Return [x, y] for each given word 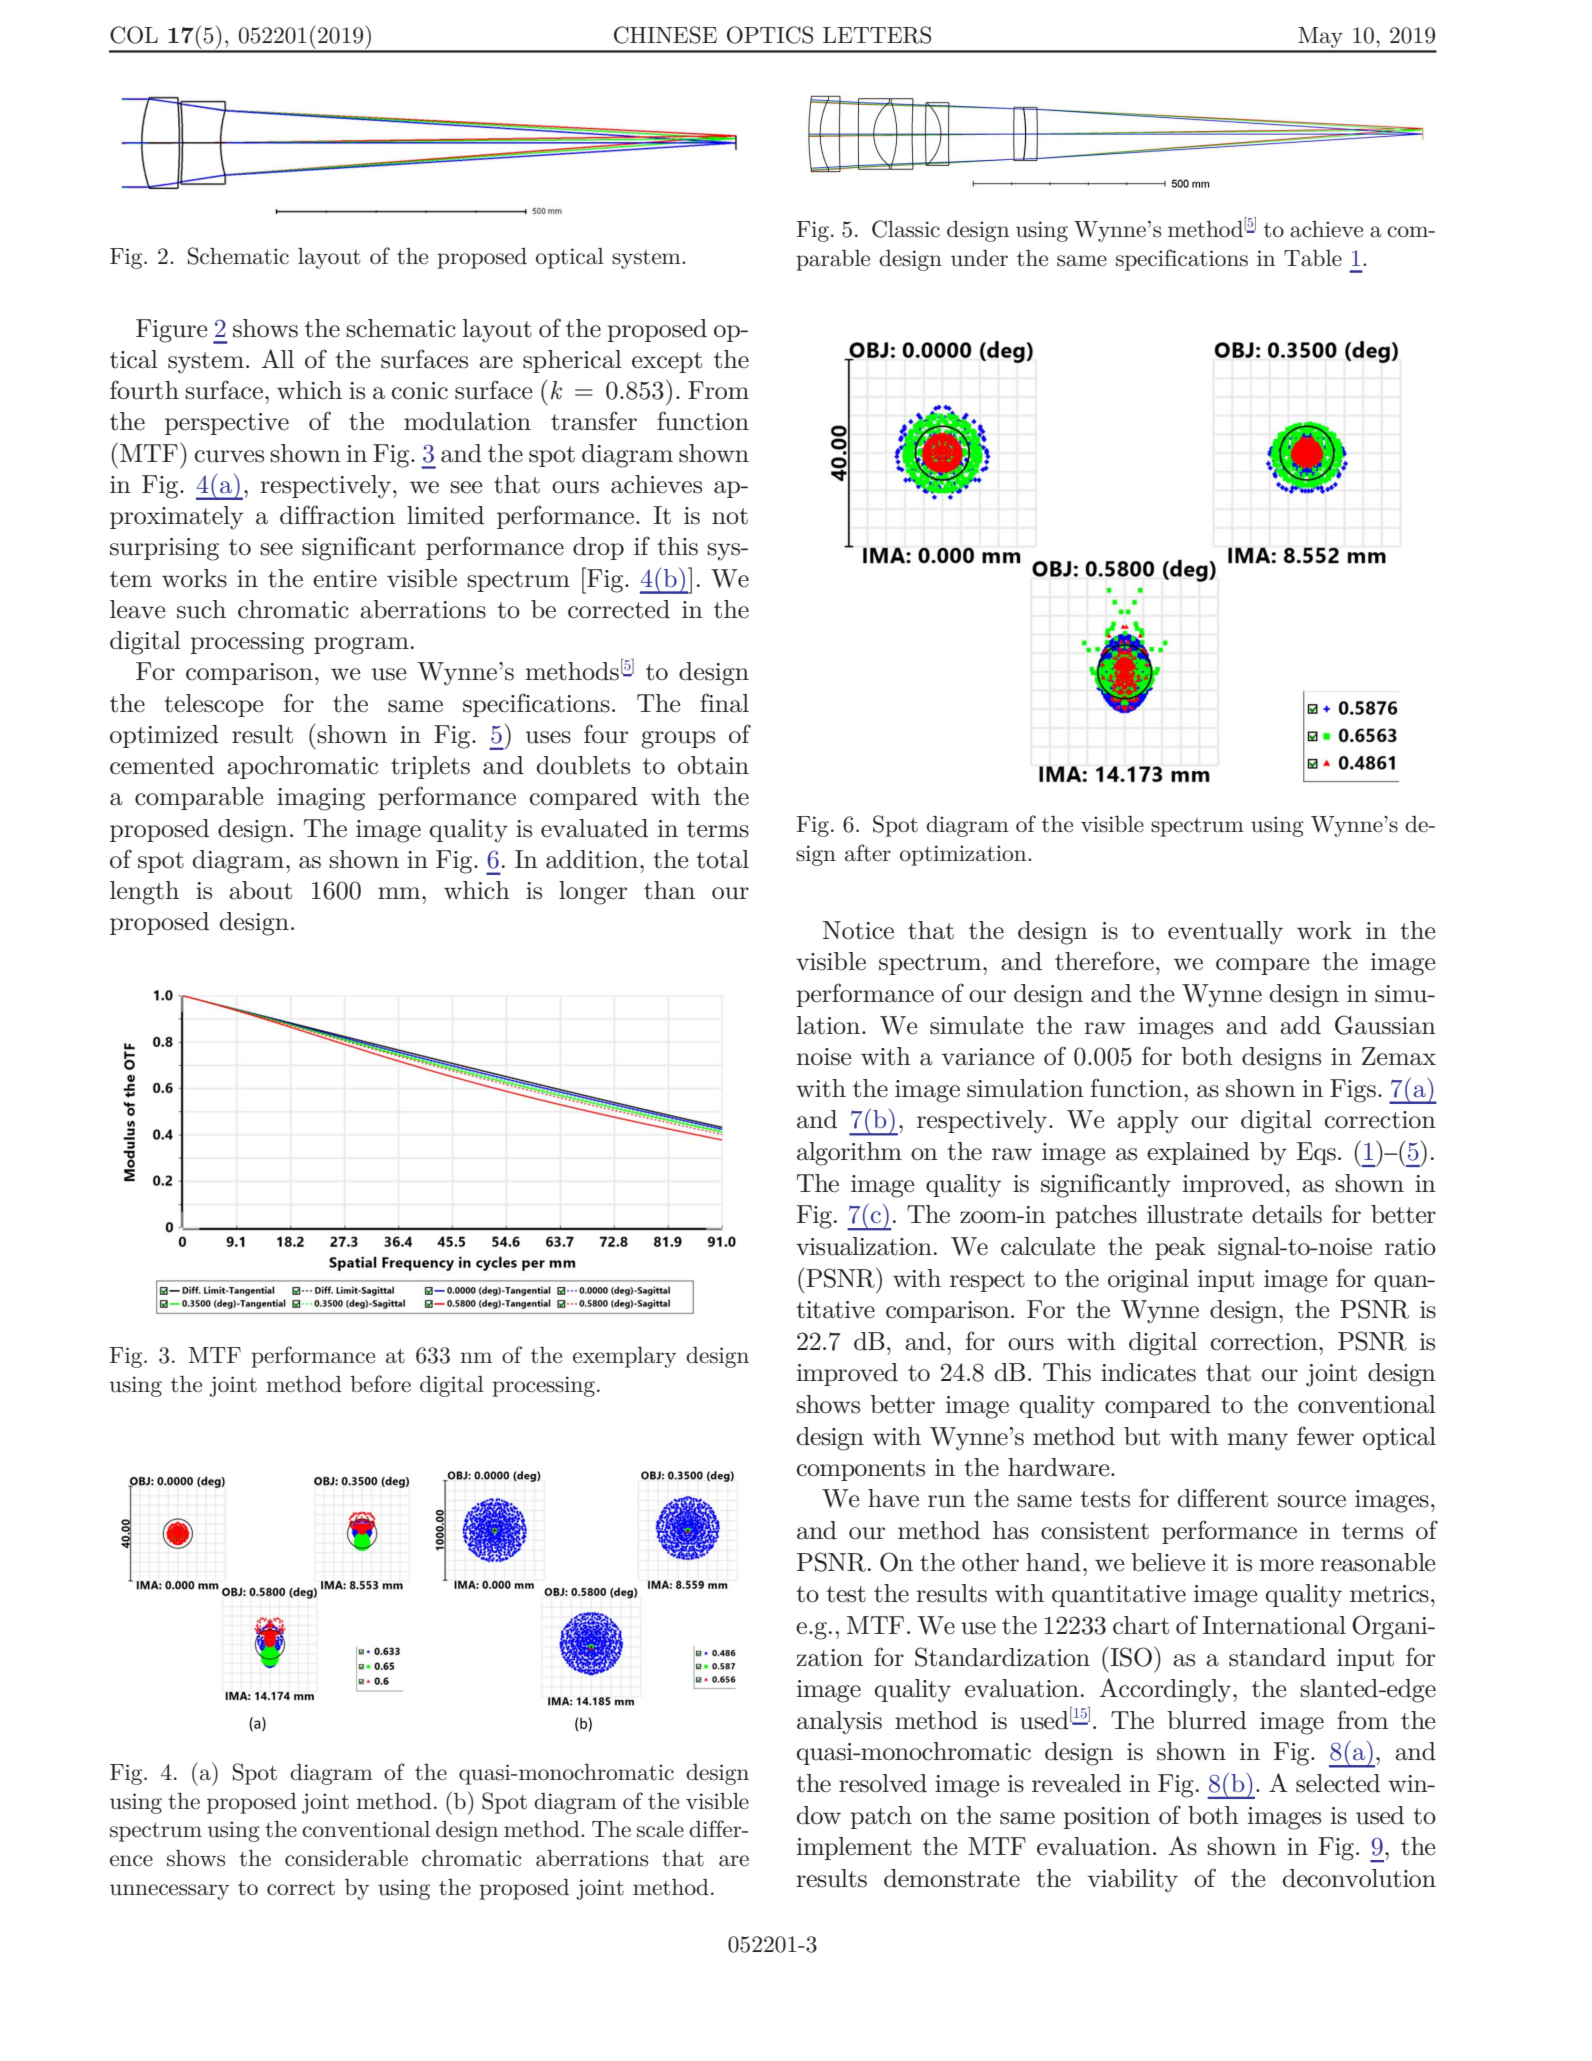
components [860, 1470]
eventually [1225, 933]
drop [598, 548]
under [979, 258]
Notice [858, 930]
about [260, 890]
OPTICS [770, 35]
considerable [346, 1858]
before [380, 1383]
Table [1313, 258]
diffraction [337, 515]
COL [134, 35]
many [1257, 1442]
